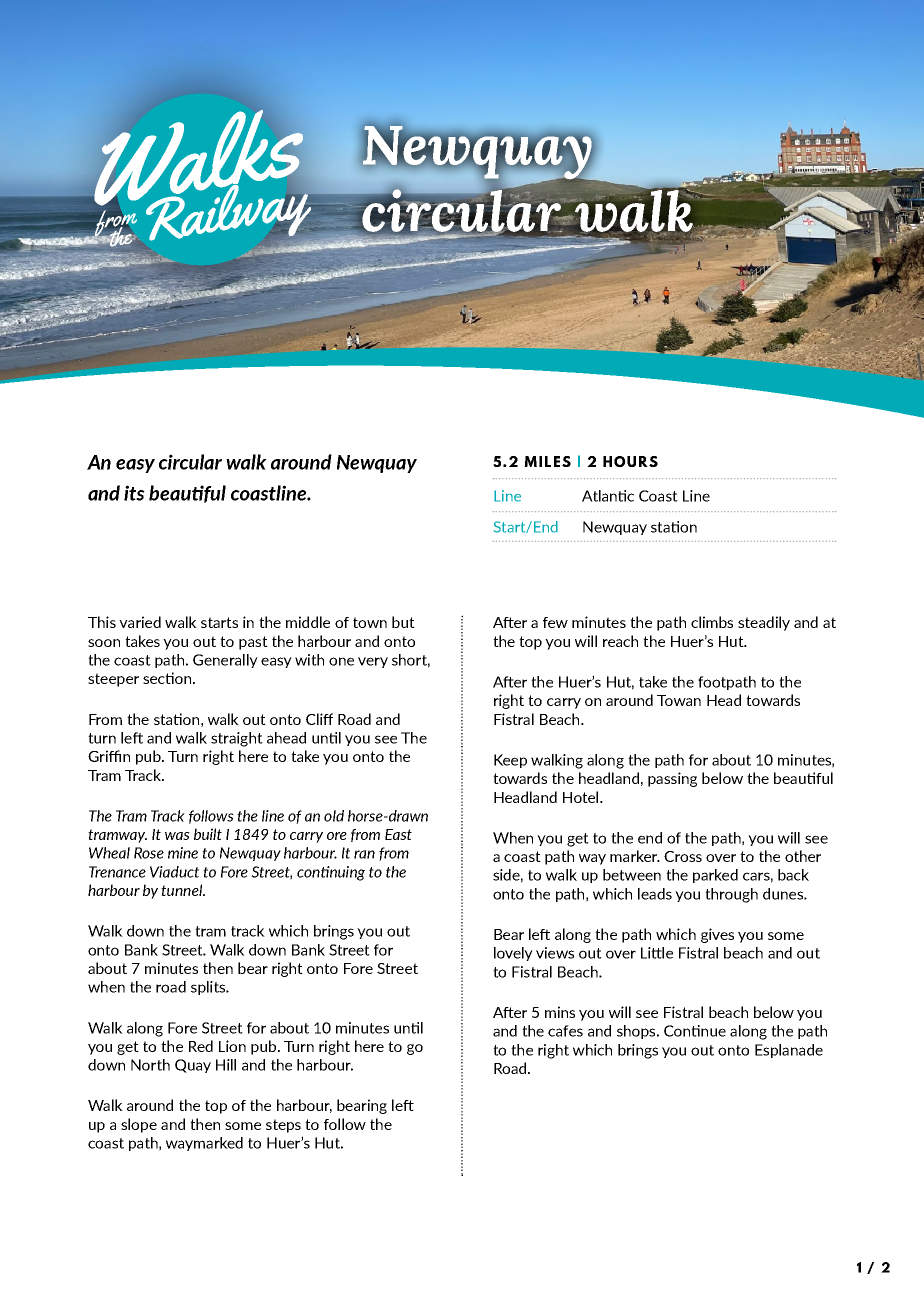  What do you see at coordinates (672, 779) in the screenshot?
I see `passing` at bounding box center [672, 779].
